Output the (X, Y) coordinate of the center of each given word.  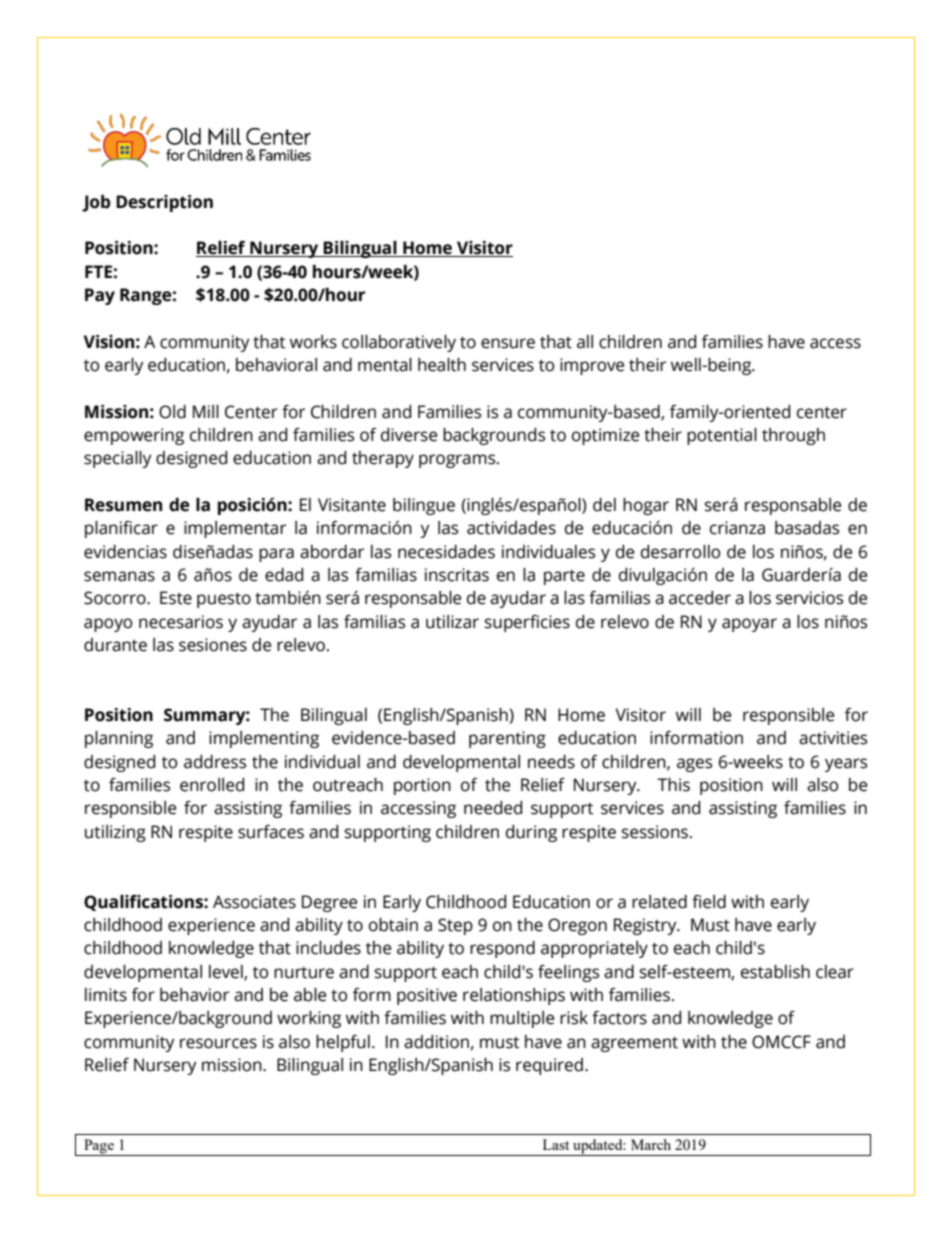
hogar (646, 506)
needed (493, 808)
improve (592, 366)
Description (164, 203)
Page (99, 1147)
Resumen (123, 505)
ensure (508, 343)
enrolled (212, 785)
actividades (511, 528)
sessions (655, 832)
